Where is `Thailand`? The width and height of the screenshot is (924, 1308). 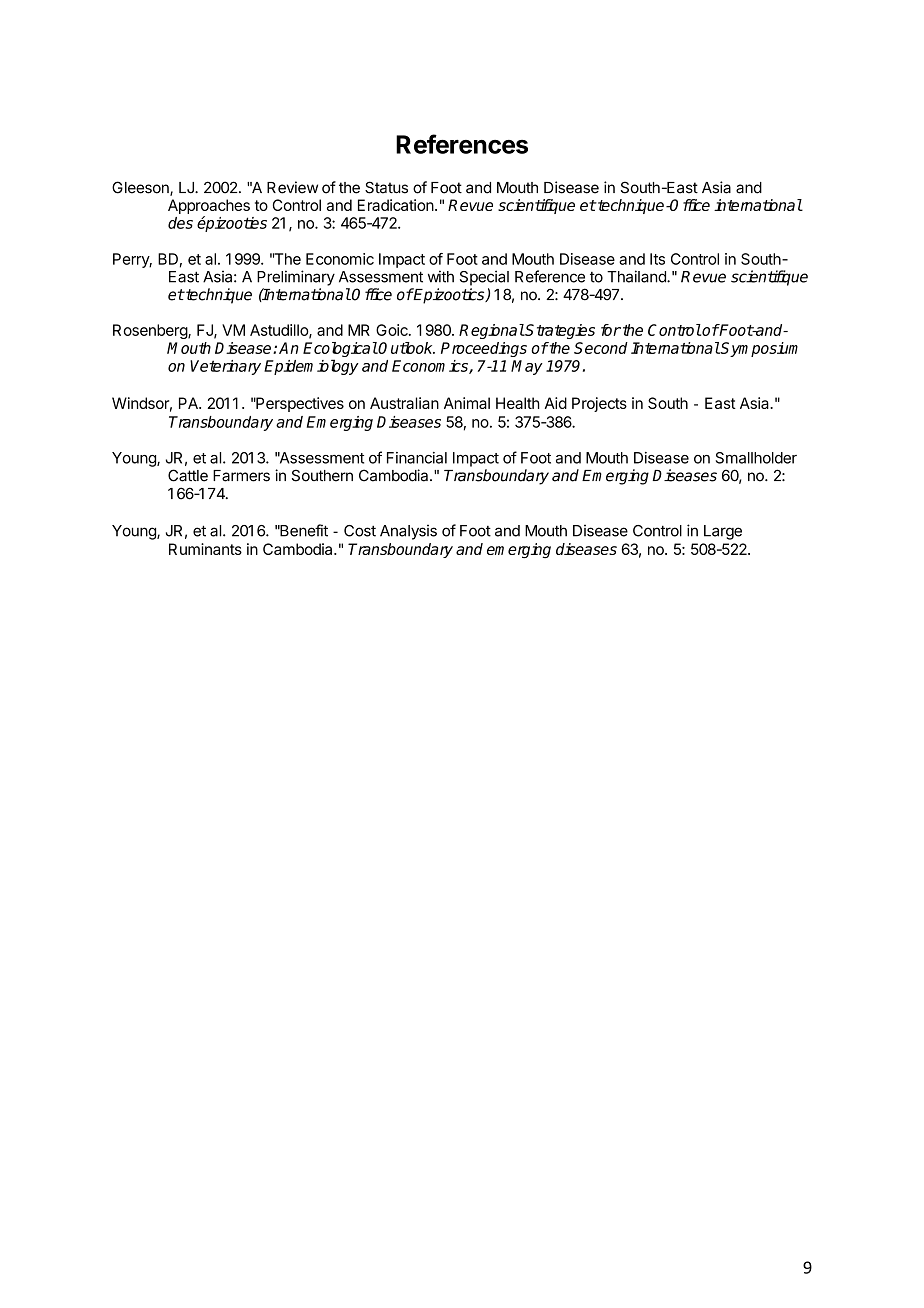 Thailand is located at coordinates (637, 276).
